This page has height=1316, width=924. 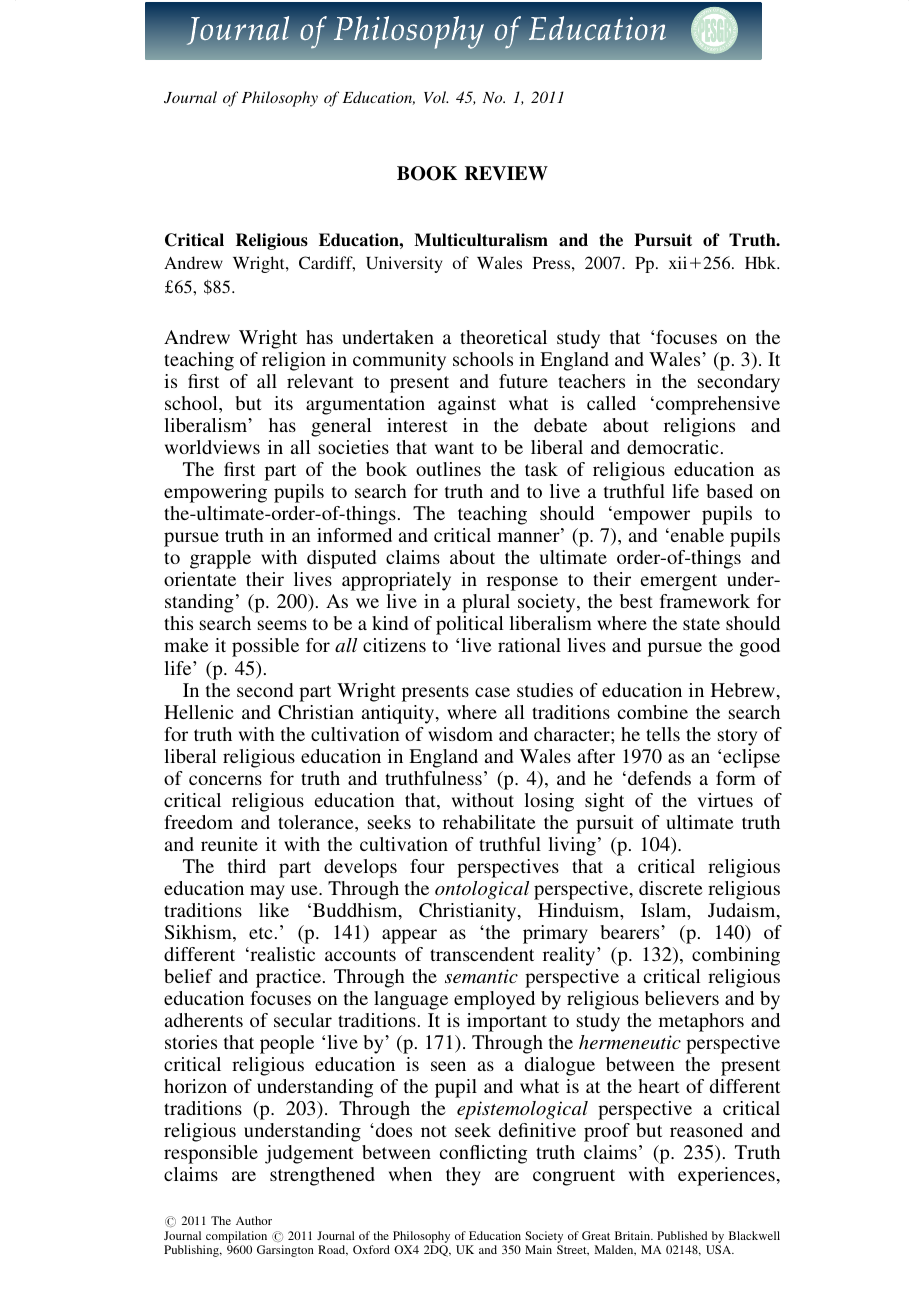 What do you see at coordinates (506, 173) in the page?
I see `REVIEW` at bounding box center [506, 173].
